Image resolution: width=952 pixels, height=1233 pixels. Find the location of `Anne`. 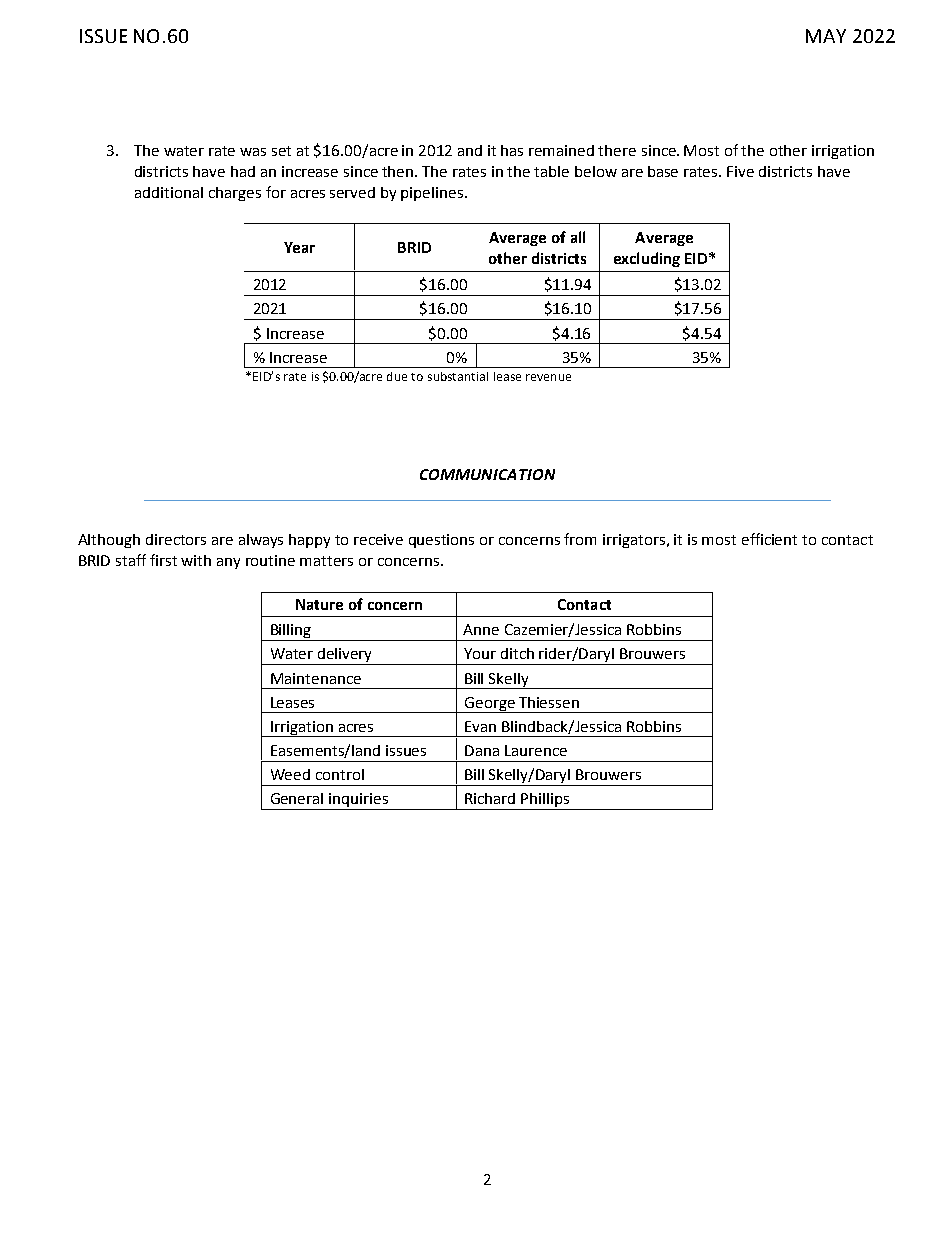

Anne is located at coordinates (481, 629).
